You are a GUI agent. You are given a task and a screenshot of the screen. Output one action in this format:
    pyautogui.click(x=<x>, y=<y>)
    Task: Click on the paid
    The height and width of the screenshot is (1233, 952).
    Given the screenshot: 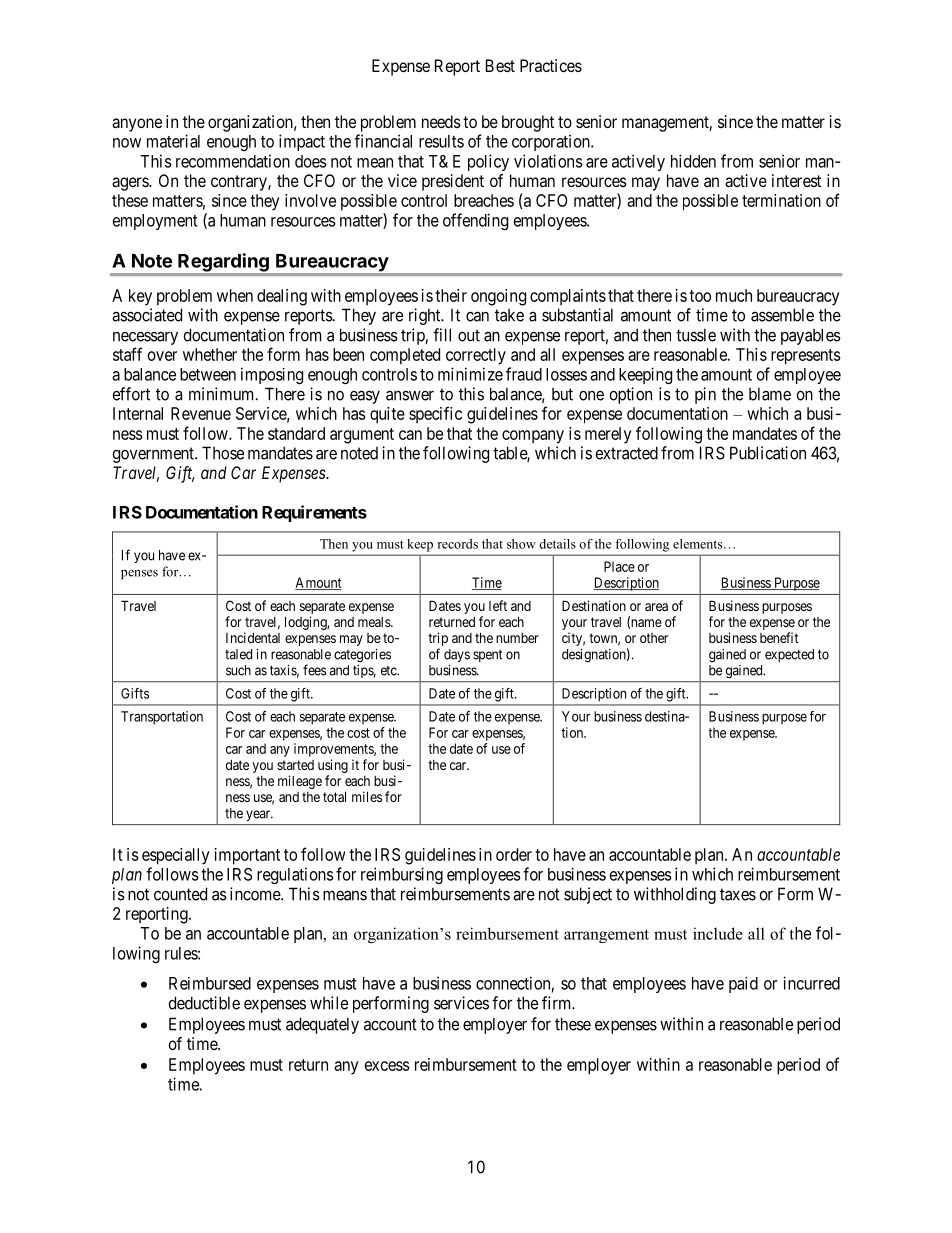 What is the action you would take?
    pyautogui.click(x=743, y=985)
